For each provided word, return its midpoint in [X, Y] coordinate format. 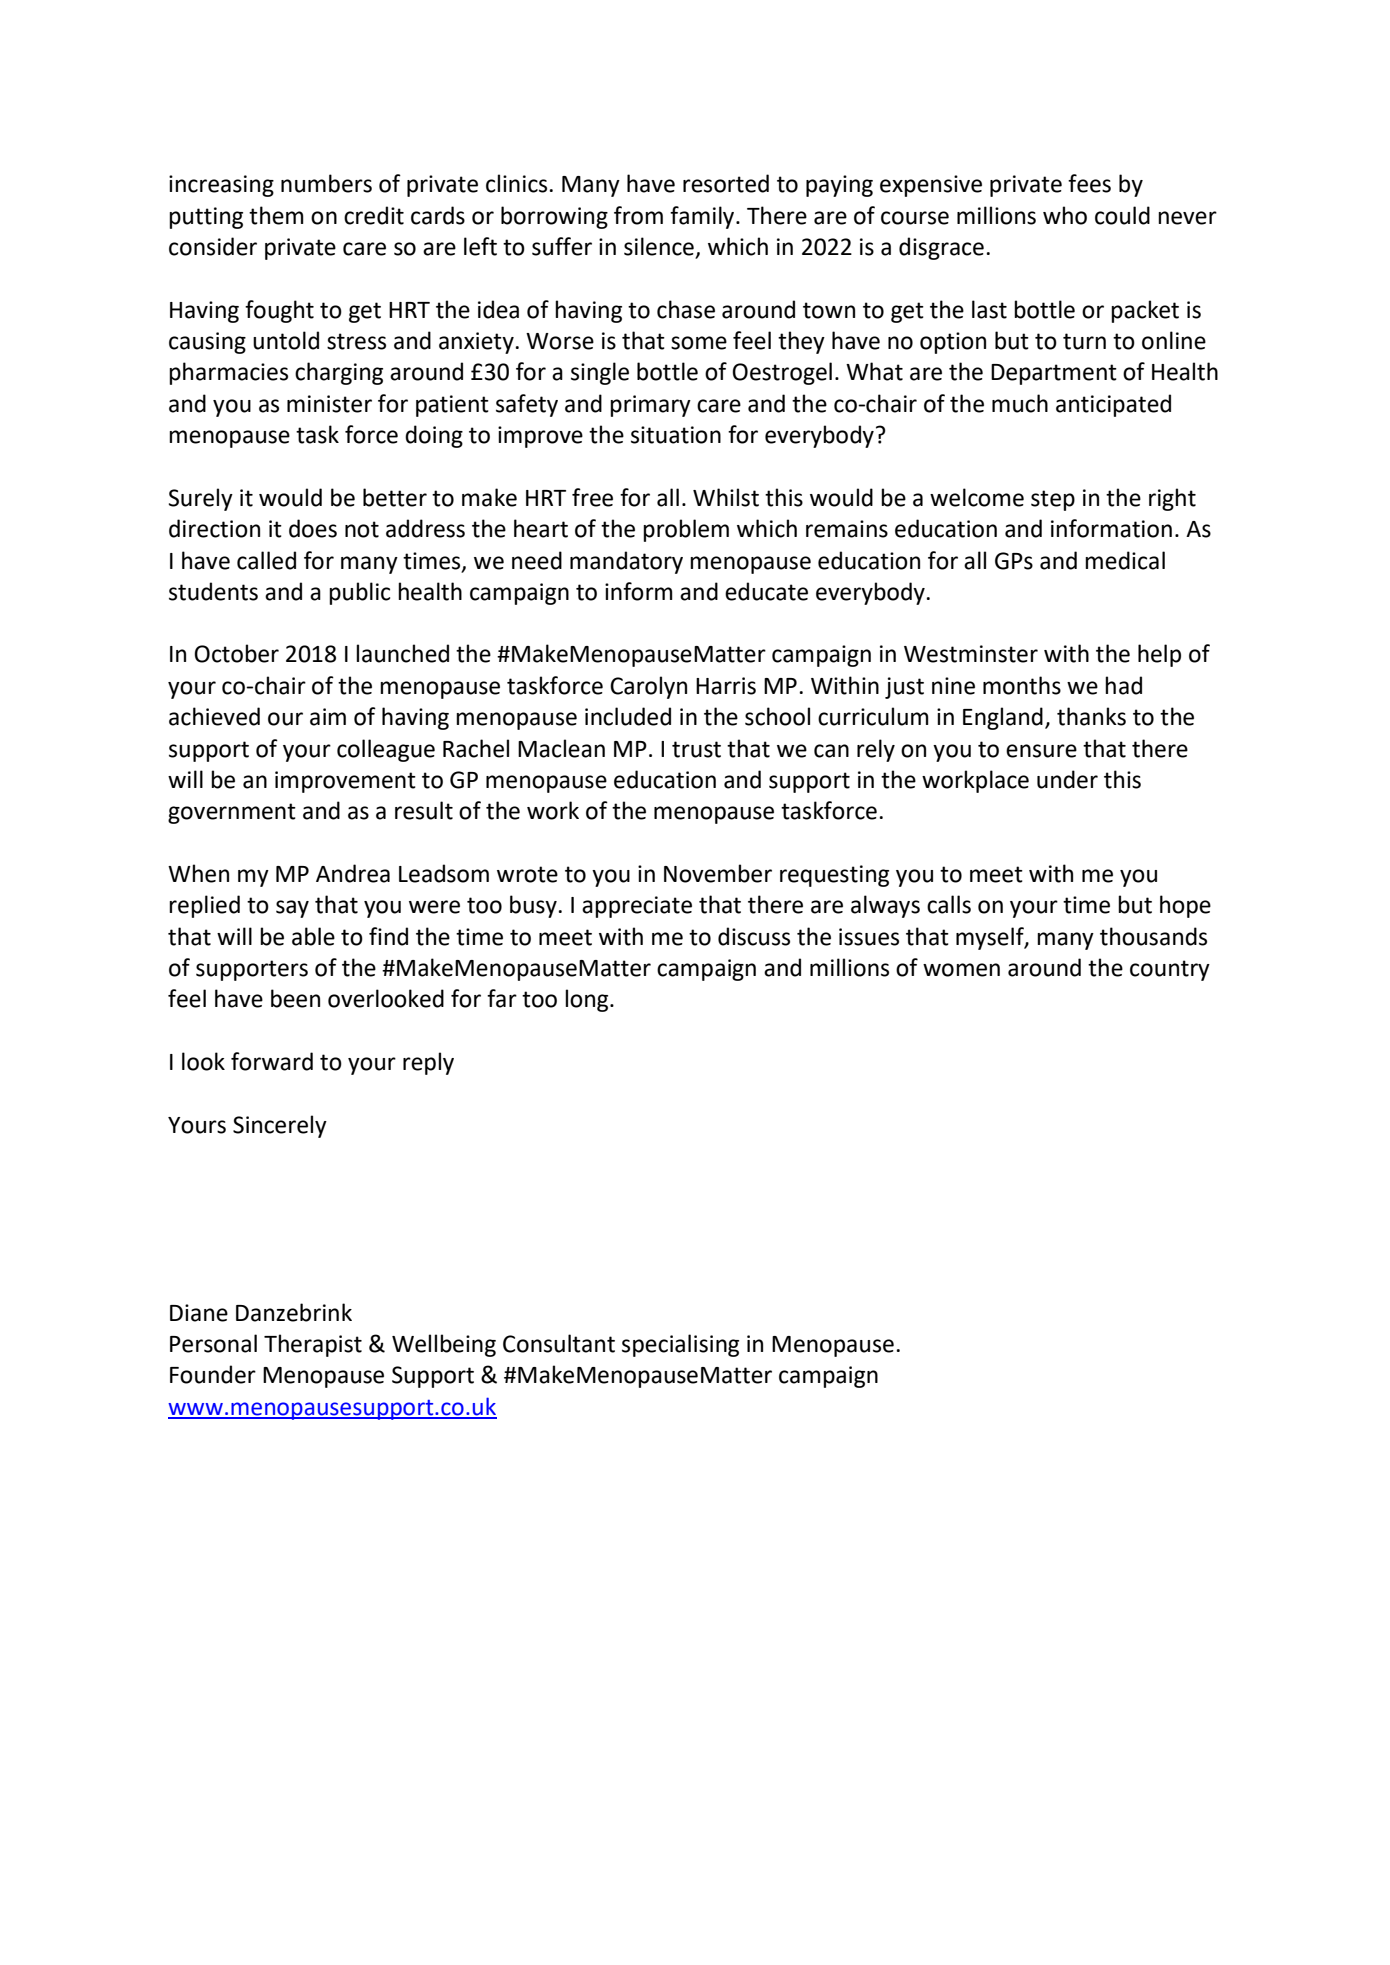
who [1065, 215]
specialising [680, 1345]
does [313, 528]
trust [696, 749]
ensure [1041, 751]
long [588, 1000]
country [1170, 970]
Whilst [726, 497]
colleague [386, 750]
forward [272, 1061]
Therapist [313, 1345]
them [276, 215]
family [703, 217]
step [1053, 500]
